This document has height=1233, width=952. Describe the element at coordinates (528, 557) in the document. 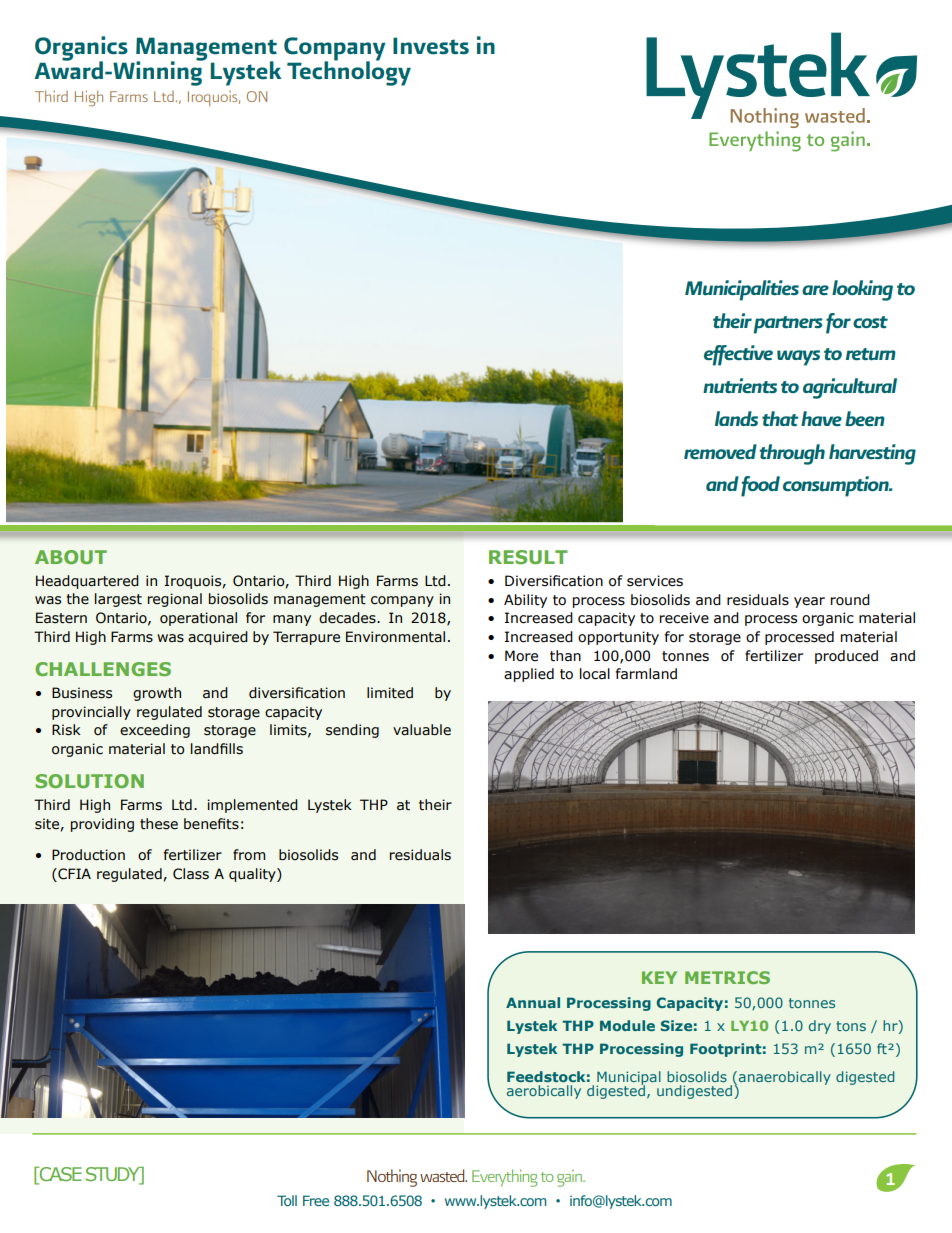

I see `RESULT` at that location.
